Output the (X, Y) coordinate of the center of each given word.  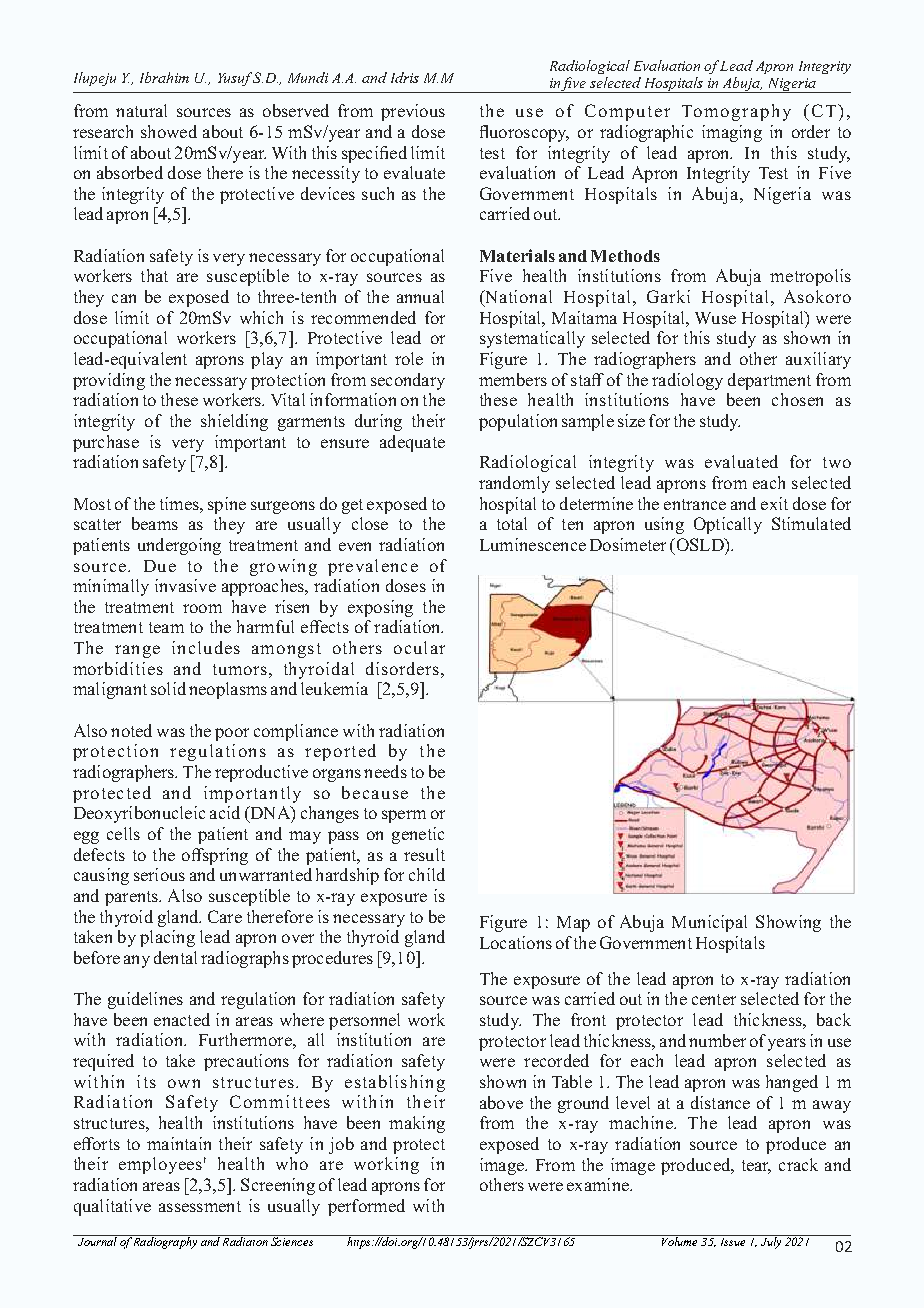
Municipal (709, 923)
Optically (728, 525)
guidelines (145, 1000)
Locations (516, 942)
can (124, 298)
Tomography (736, 112)
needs (385, 771)
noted (131, 730)
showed (169, 131)
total (512, 523)
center (714, 999)
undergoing (179, 546)
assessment (200, 1206)
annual (420, 296)
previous (413, 112)
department (769, 381)
